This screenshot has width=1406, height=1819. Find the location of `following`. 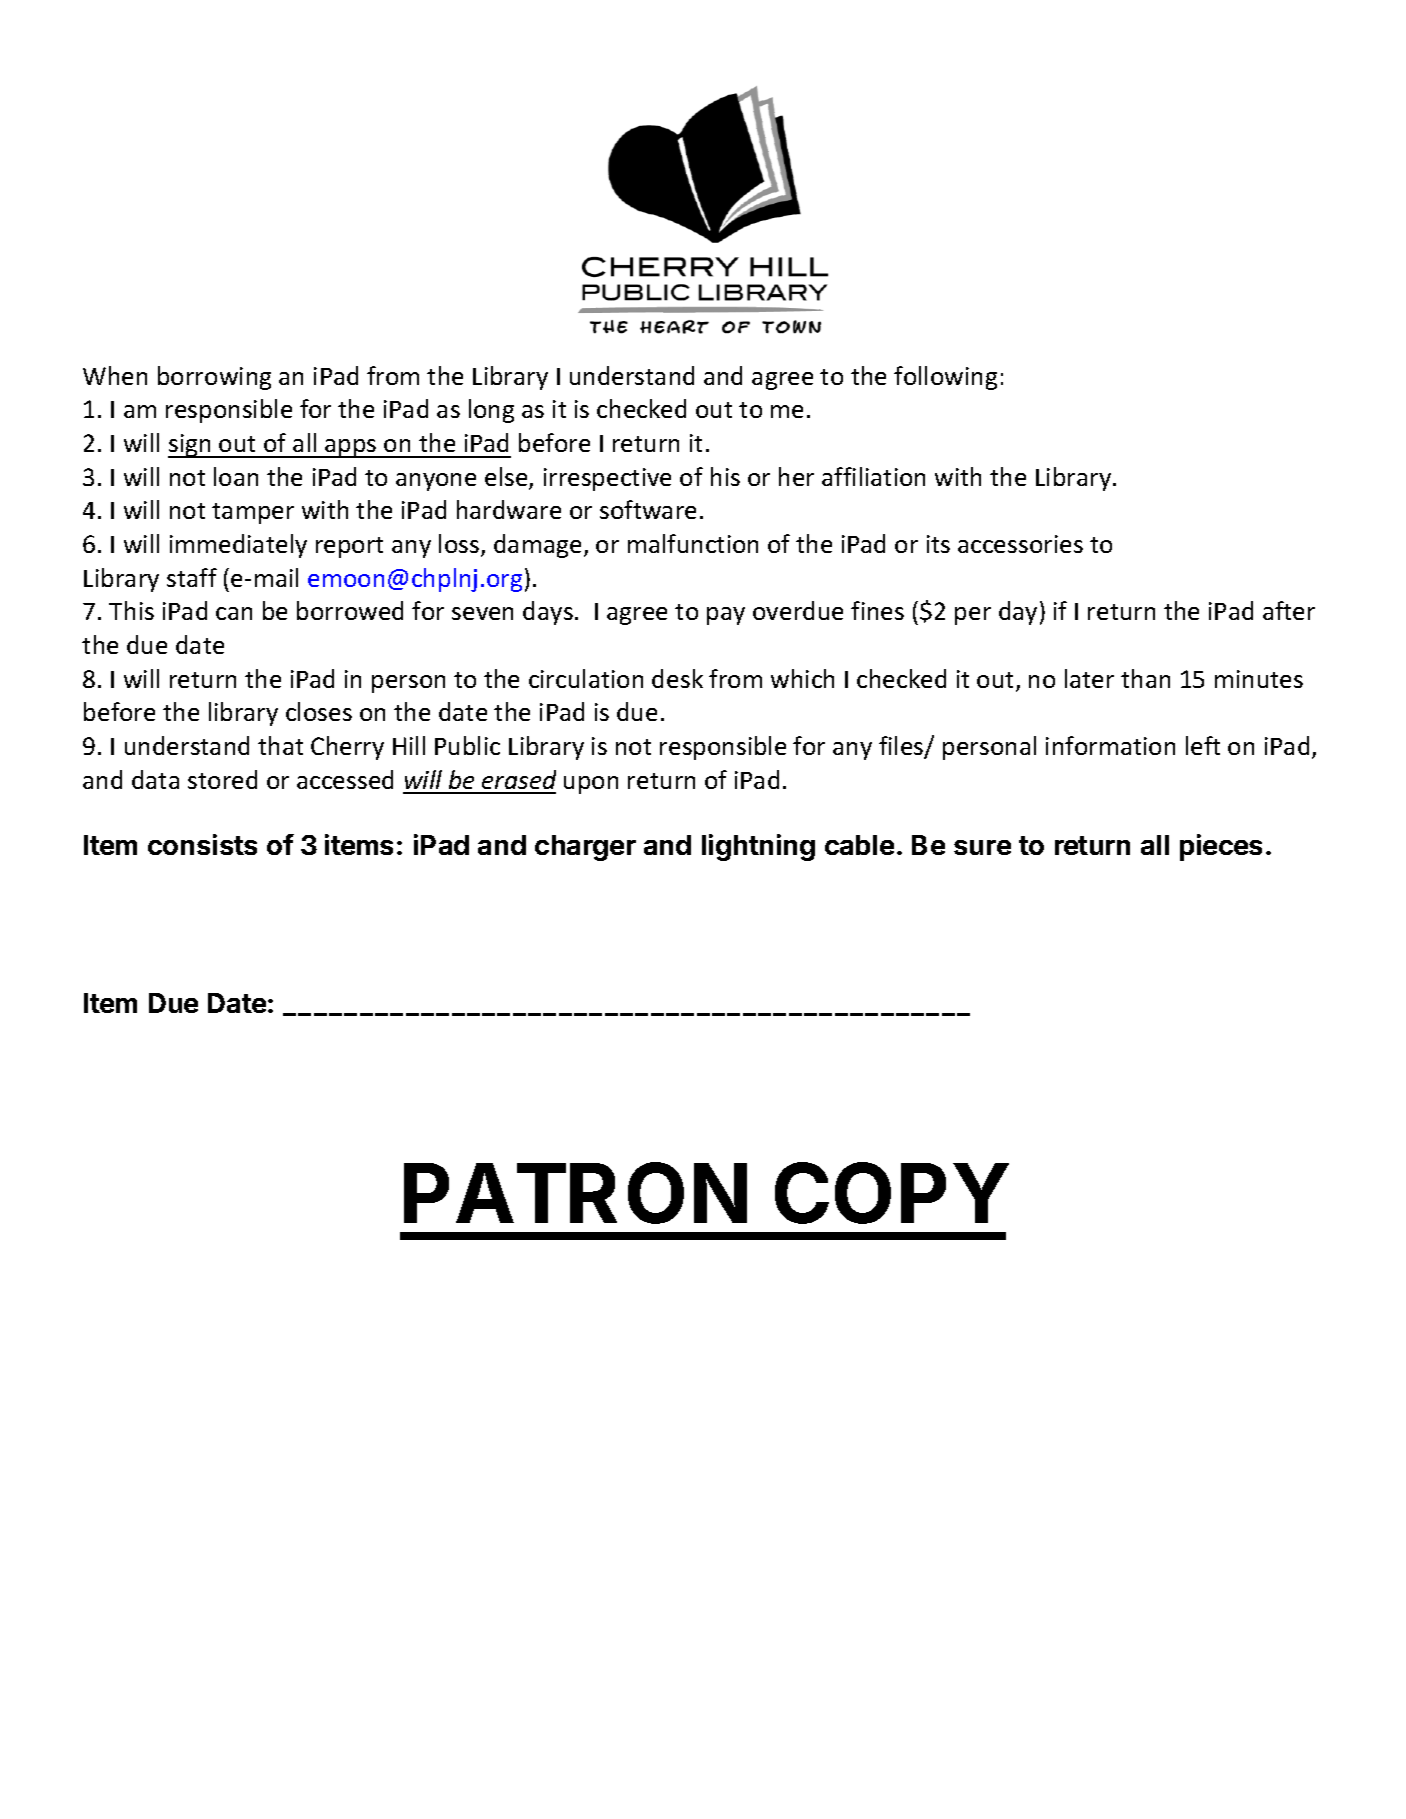

following is located at coordinates (945, 378).
